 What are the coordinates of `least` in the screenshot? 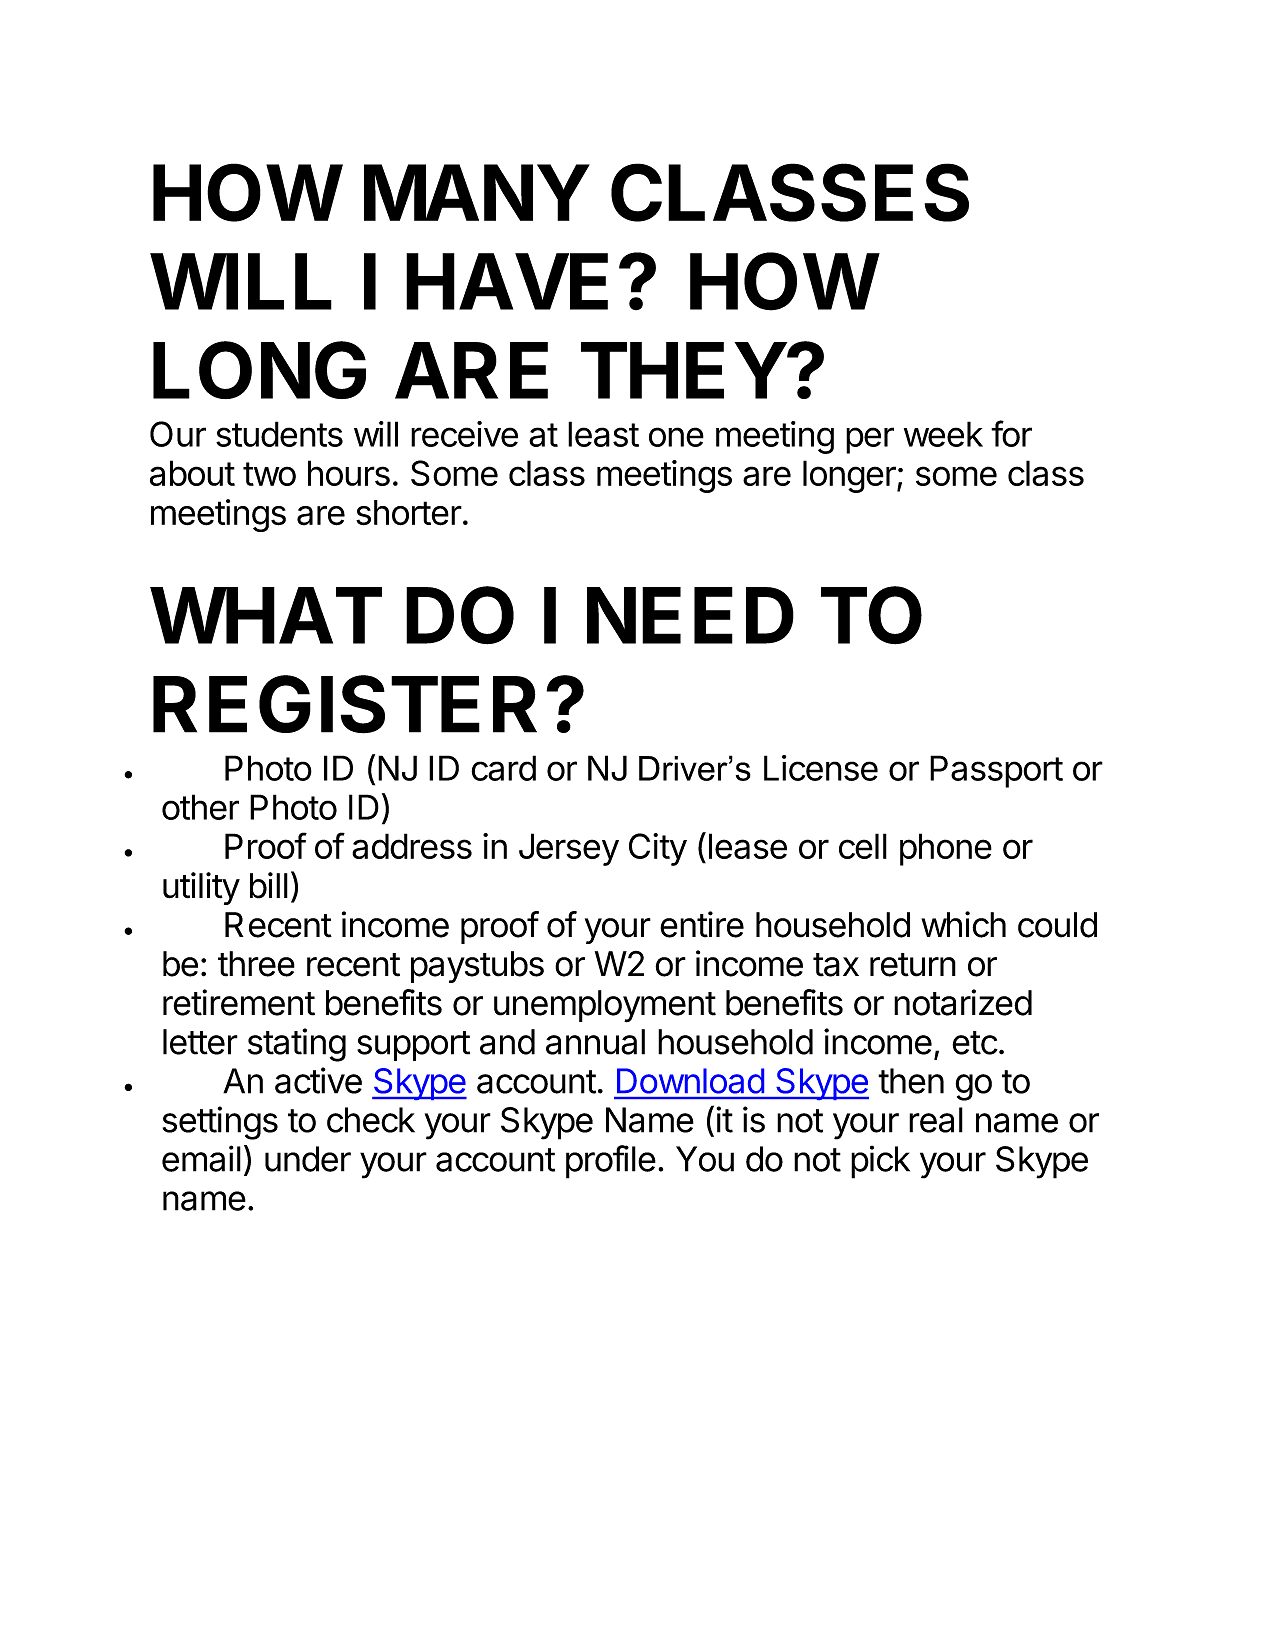 It's located at (603, 434).
